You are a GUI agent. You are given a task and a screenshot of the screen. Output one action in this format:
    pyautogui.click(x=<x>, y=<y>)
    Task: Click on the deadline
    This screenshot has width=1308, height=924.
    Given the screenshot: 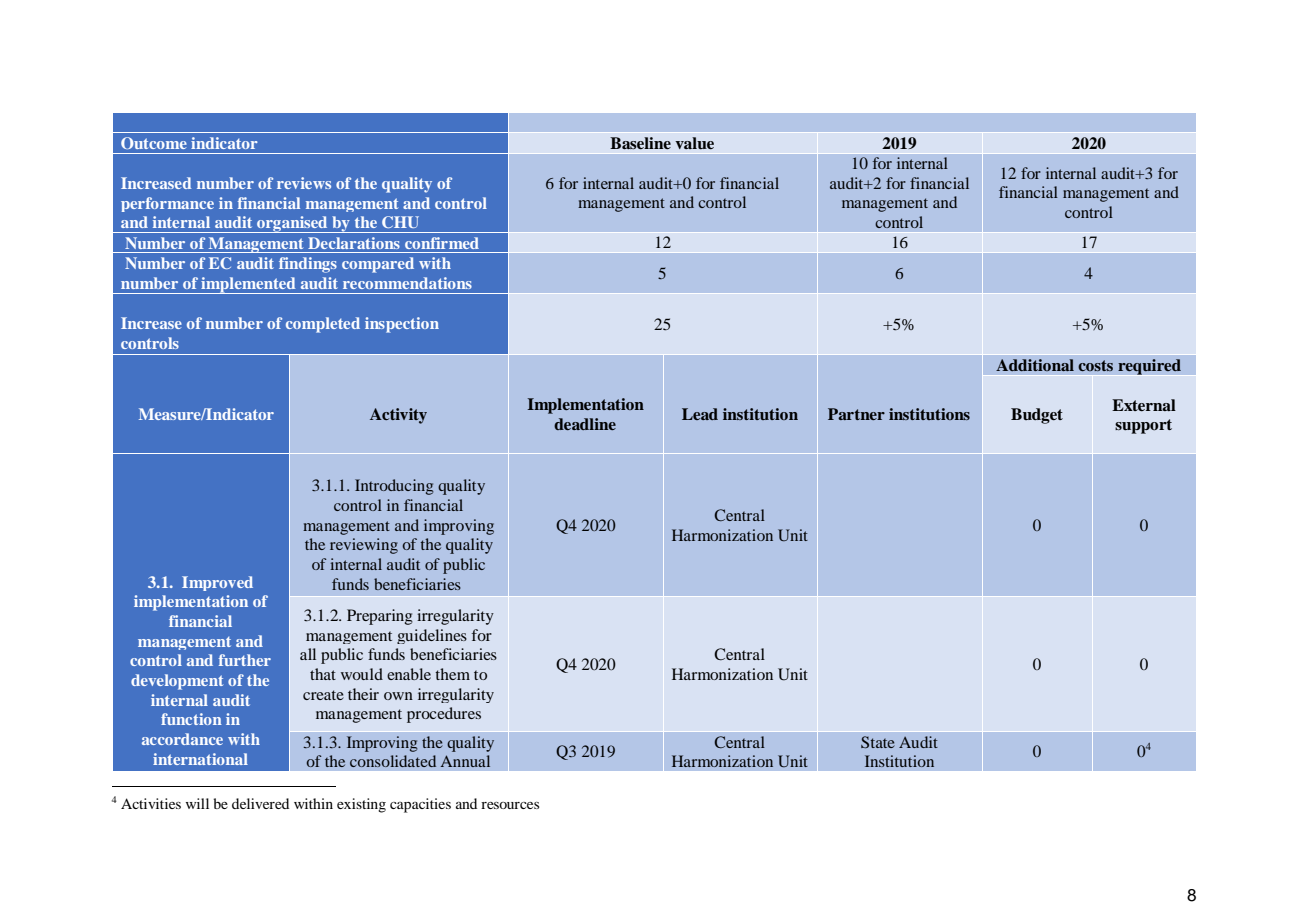 What is the action you would take?
    pyautogui.click(x=585, y=424)
